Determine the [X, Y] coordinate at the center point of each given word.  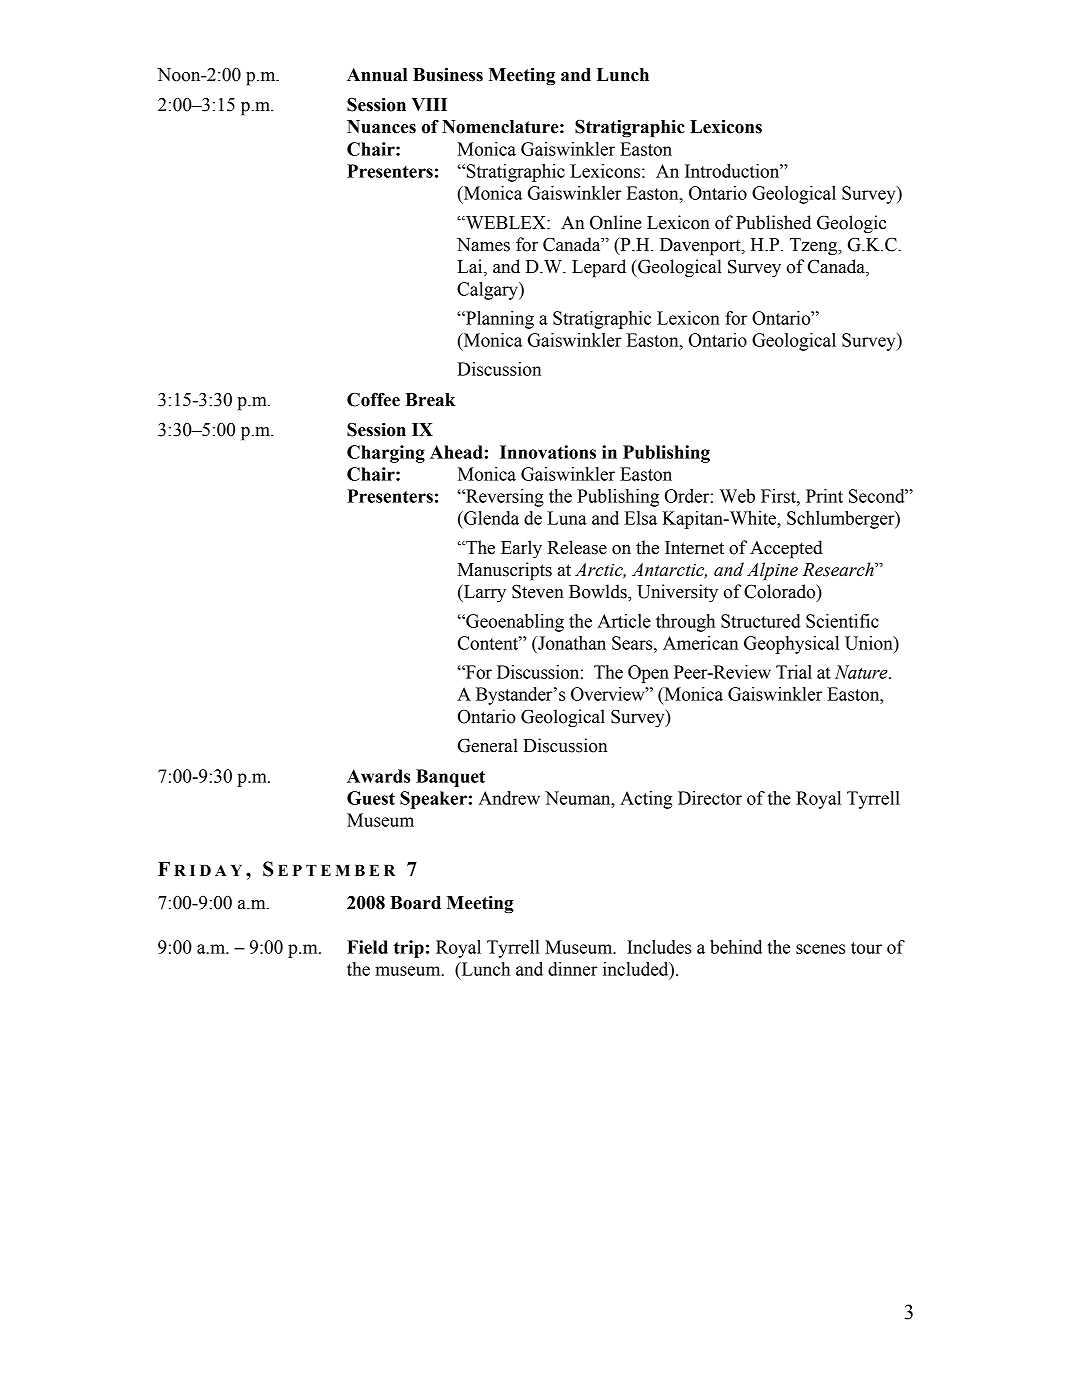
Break [430, 400]
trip [409, 949]
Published [773, 222]
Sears [633, 643]
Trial [794, 672]
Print [824, 496]
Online [616, 222]
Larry [484, 594]
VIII [429, 104]
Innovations [548, 452]
